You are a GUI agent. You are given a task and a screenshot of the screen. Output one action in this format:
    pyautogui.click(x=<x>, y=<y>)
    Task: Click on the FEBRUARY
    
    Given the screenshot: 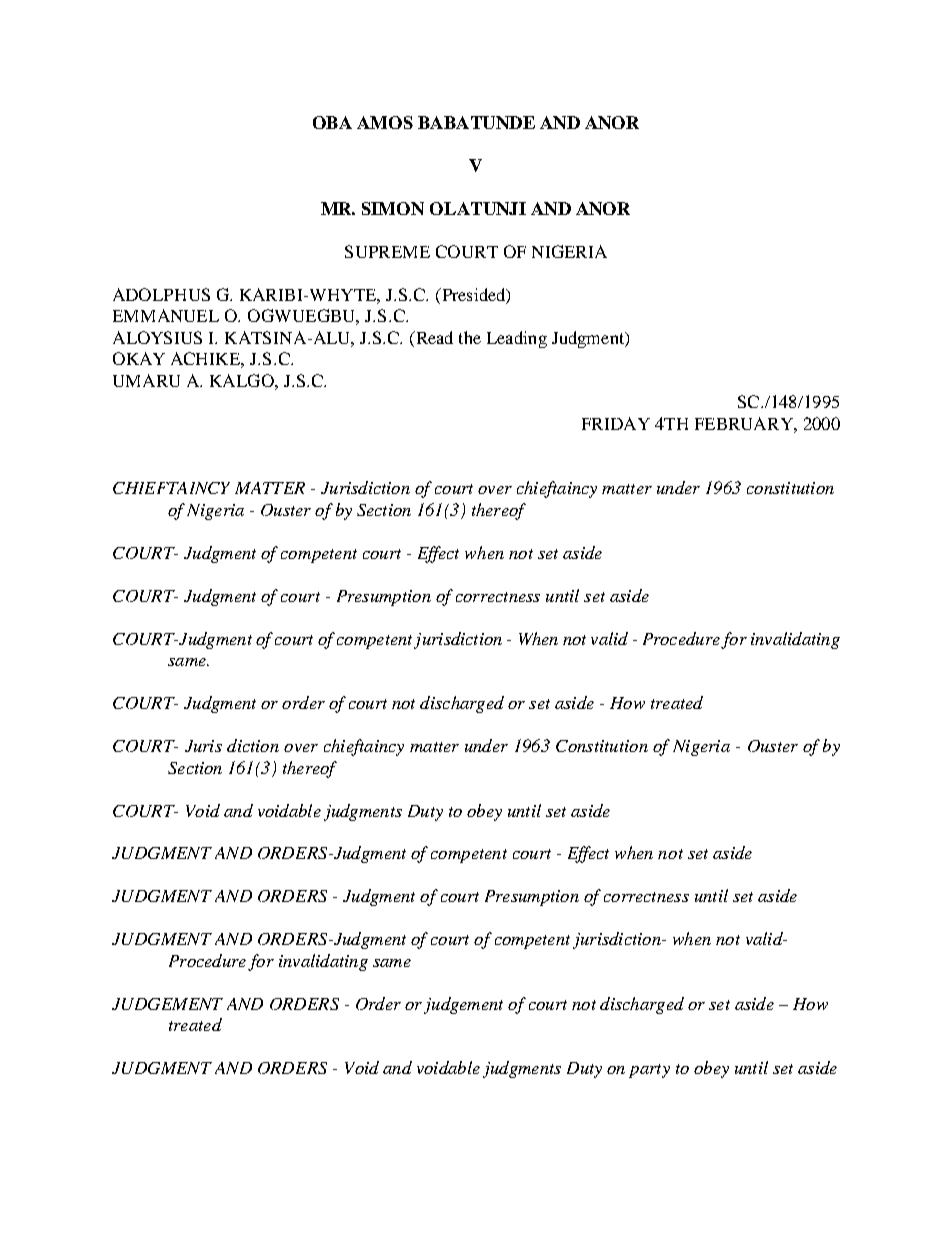 What is the action you would take?
    pyautogui.click(x=745, y=423)
